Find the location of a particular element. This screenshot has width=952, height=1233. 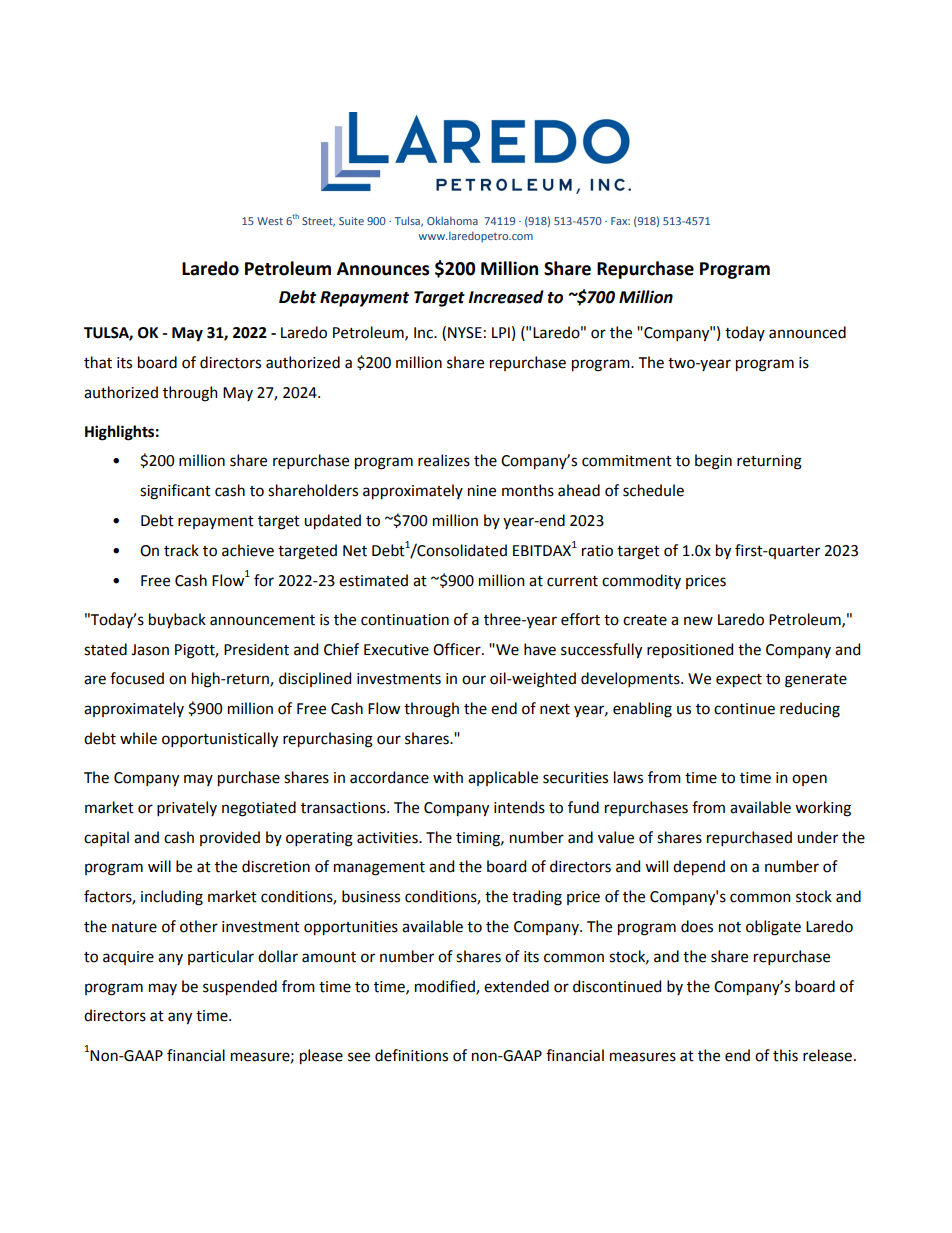

estimated is located at coordinates (373, 580).
